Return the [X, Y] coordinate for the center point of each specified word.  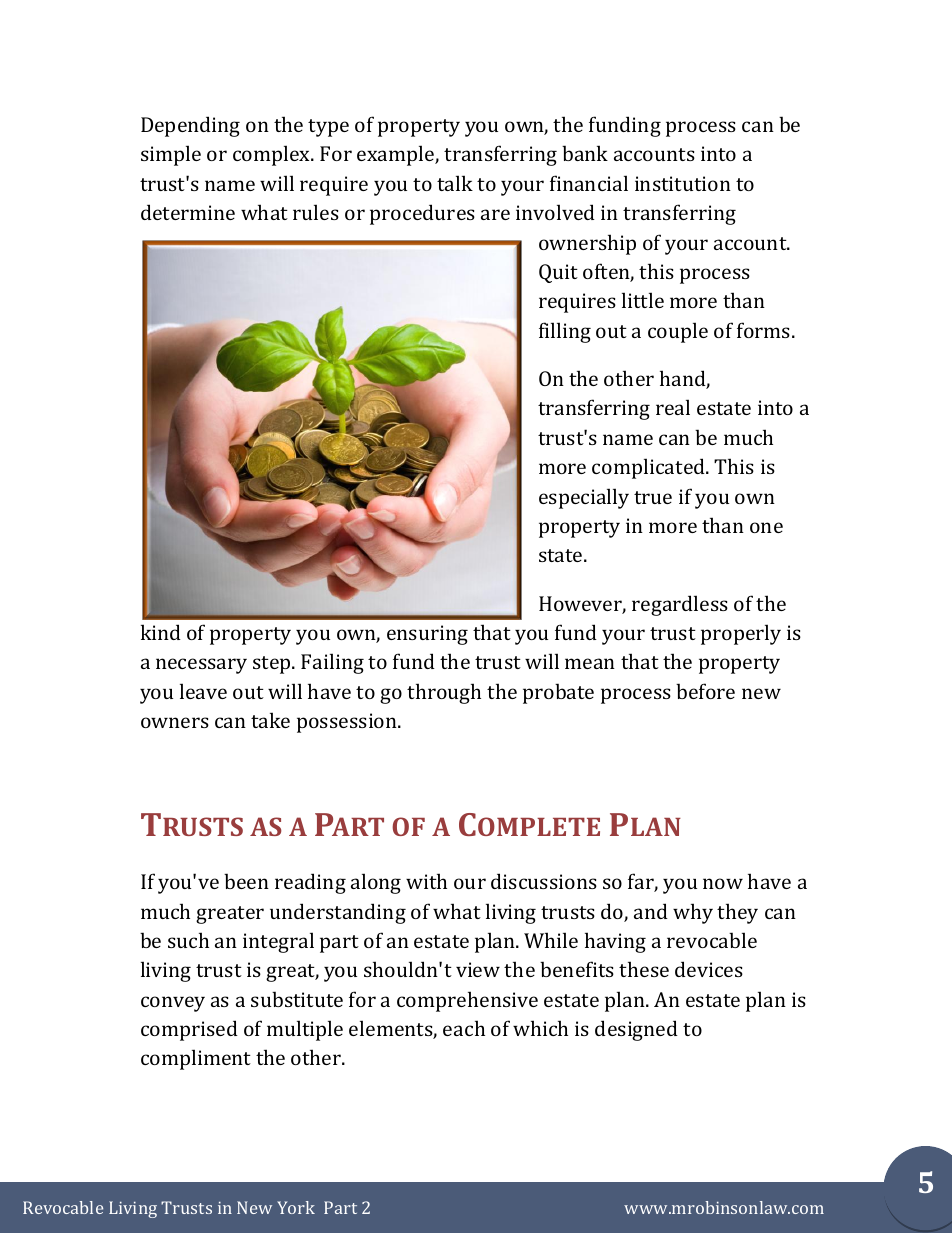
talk [455, 183]
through [444, 693]
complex [273, 155]
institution [683, 183]
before [705, 691]
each [464, 1028]
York [296, 1207]
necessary [201, 666]
